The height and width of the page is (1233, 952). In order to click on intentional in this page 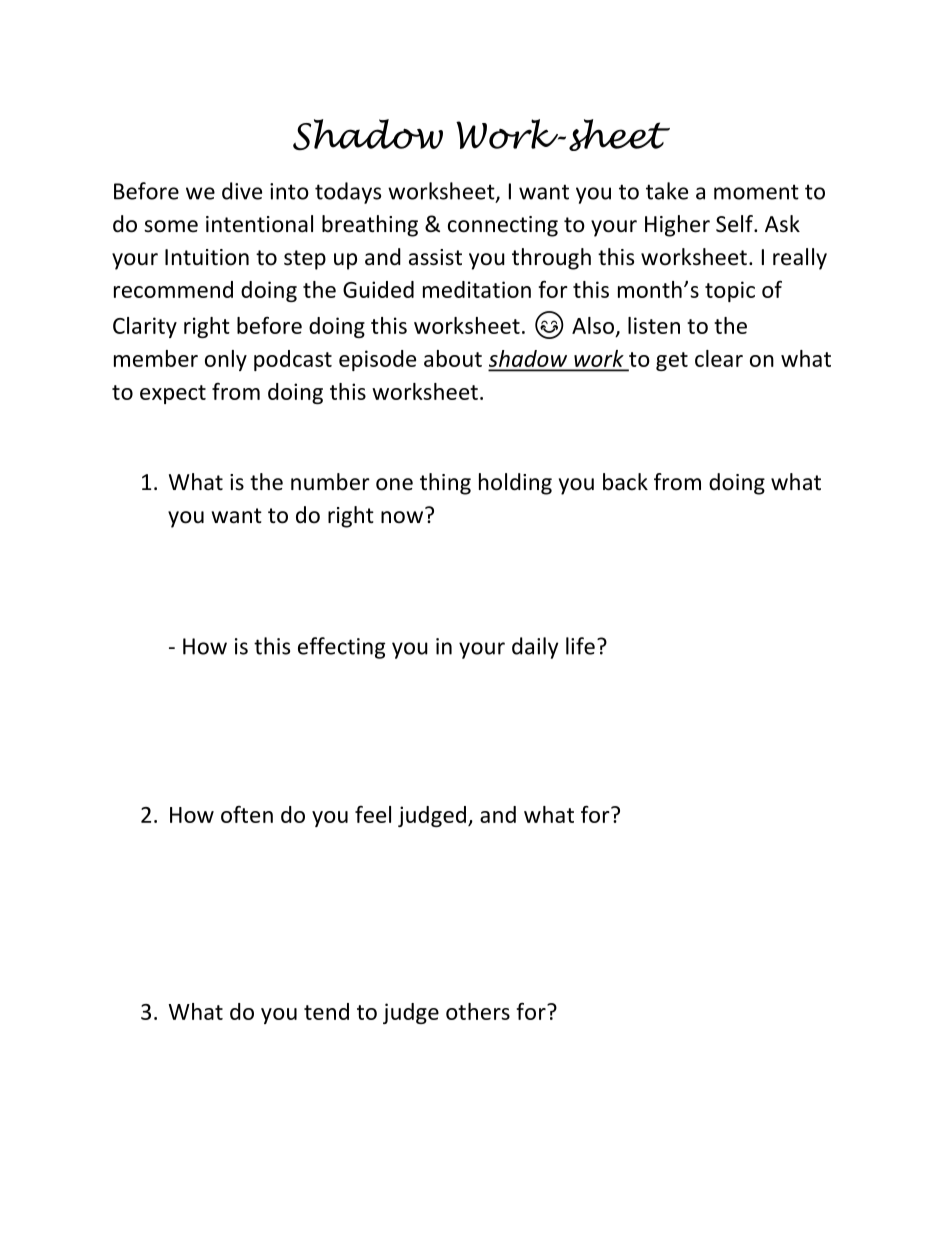, I will do `click(259, 224)`.
